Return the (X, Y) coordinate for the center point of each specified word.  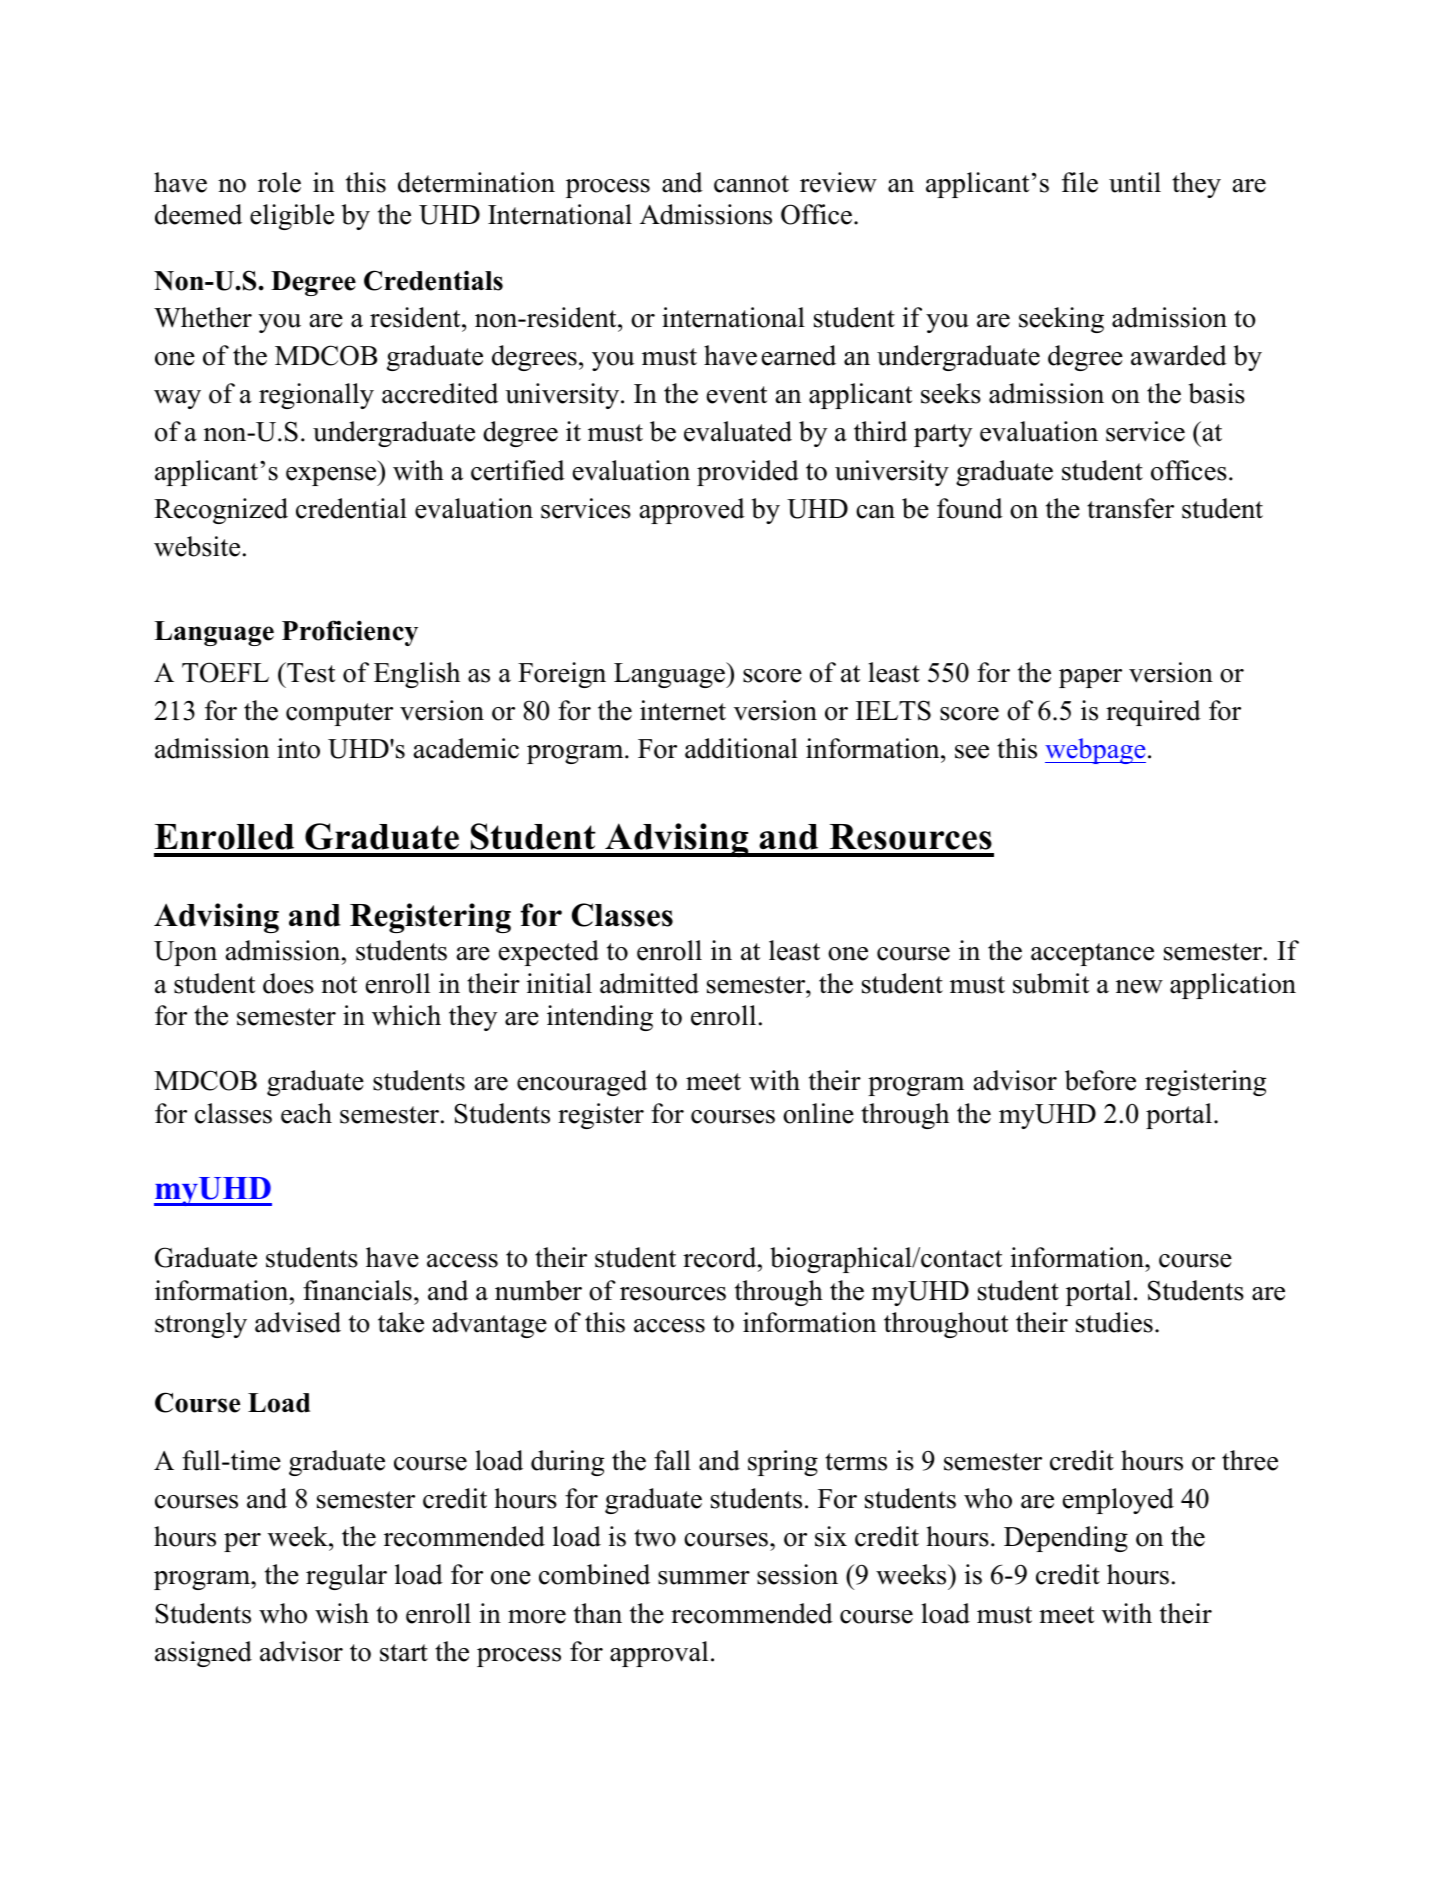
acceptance (1092, 954)
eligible (292, 217)
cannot (751, 184)
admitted (649, 983)
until (1135, 182)
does (288, 983)
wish (342, 1613)
